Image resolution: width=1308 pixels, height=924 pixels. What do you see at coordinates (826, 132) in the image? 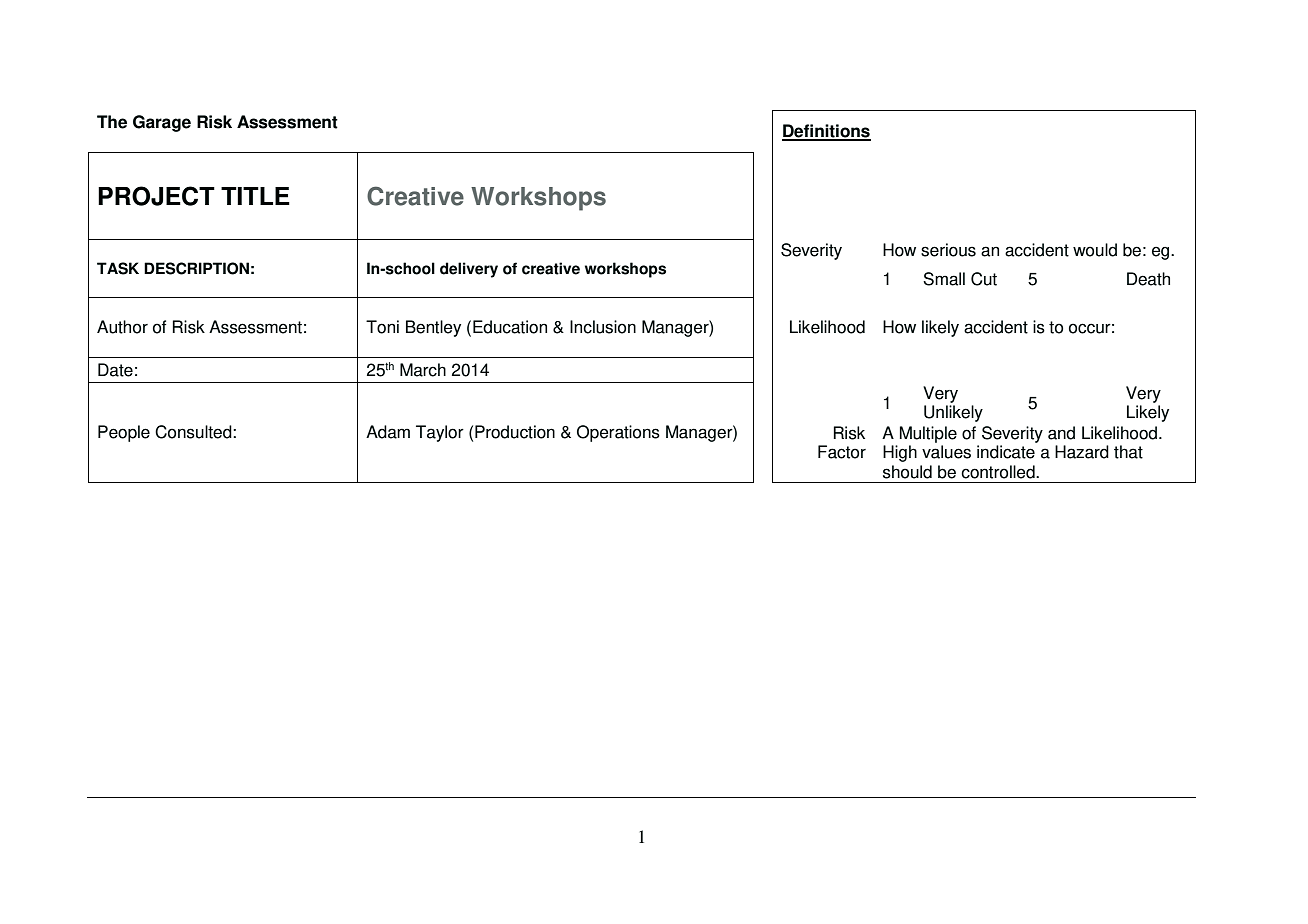
I see `Definitions` at bounding box center [826, 132].
